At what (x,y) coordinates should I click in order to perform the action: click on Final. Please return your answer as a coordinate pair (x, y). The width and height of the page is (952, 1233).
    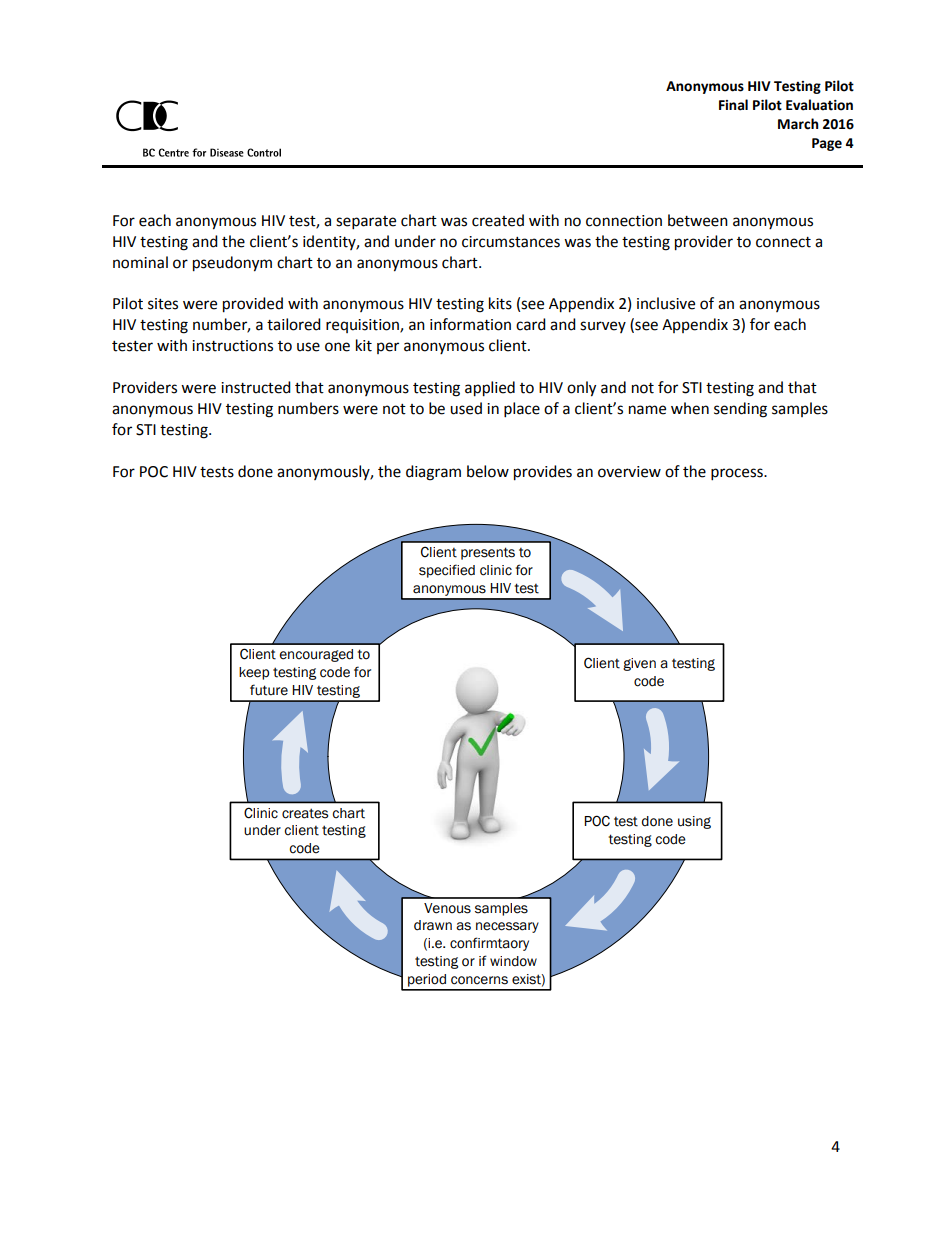
    Looking at the image, I should click on (733, 105).
